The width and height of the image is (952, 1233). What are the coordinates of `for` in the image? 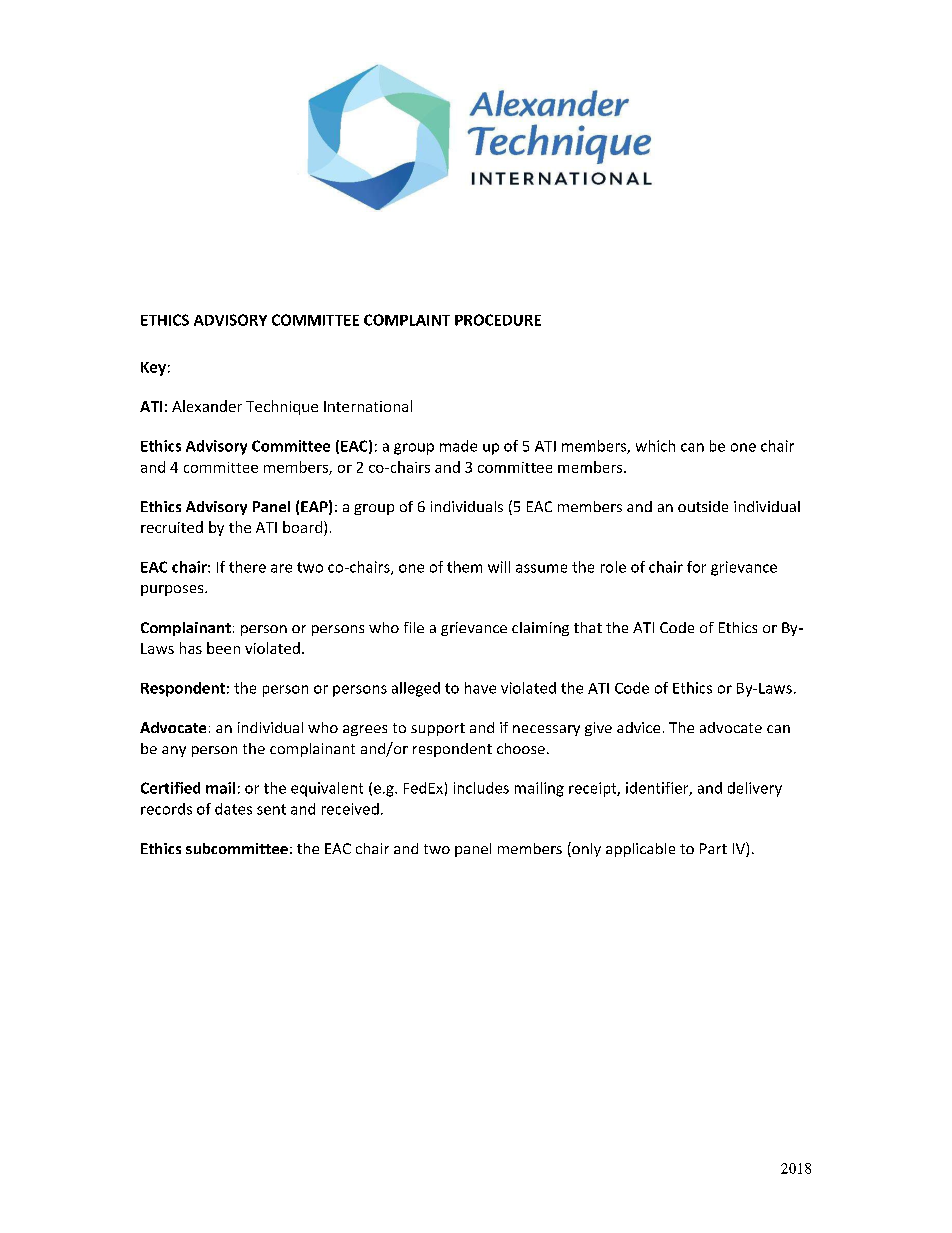 It's located at (696, 567).
